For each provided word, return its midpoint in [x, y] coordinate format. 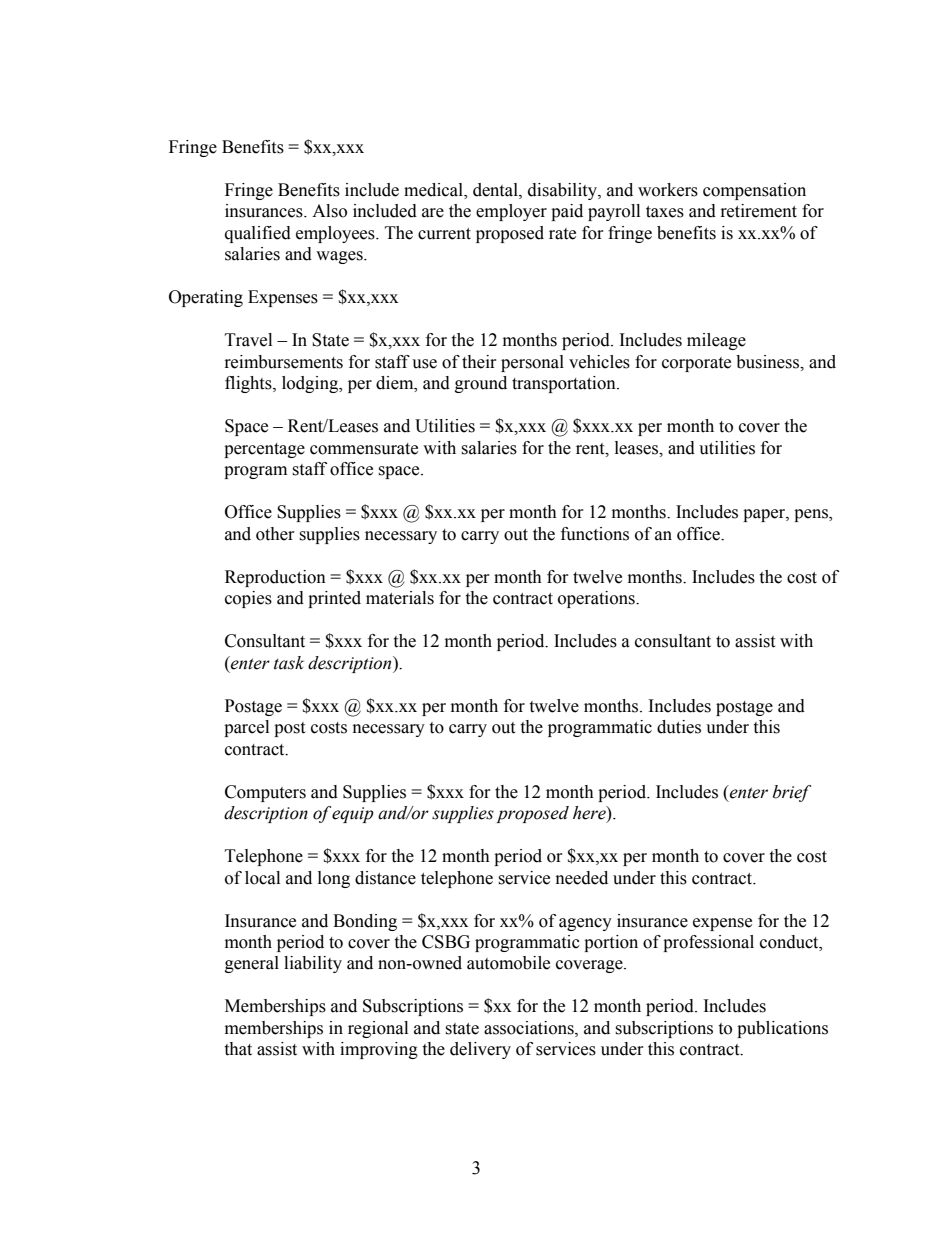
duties [679, 727]
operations [597, 599]
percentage [264, 450]
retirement [759, 211]
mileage [716, 341]
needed [582, 878]
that [238, 1049]
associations [530, 1028]
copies [248, 599]
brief [792, 793]
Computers [265, 793]
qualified [258, 234]
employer [511, 212]
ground [481, 384]
